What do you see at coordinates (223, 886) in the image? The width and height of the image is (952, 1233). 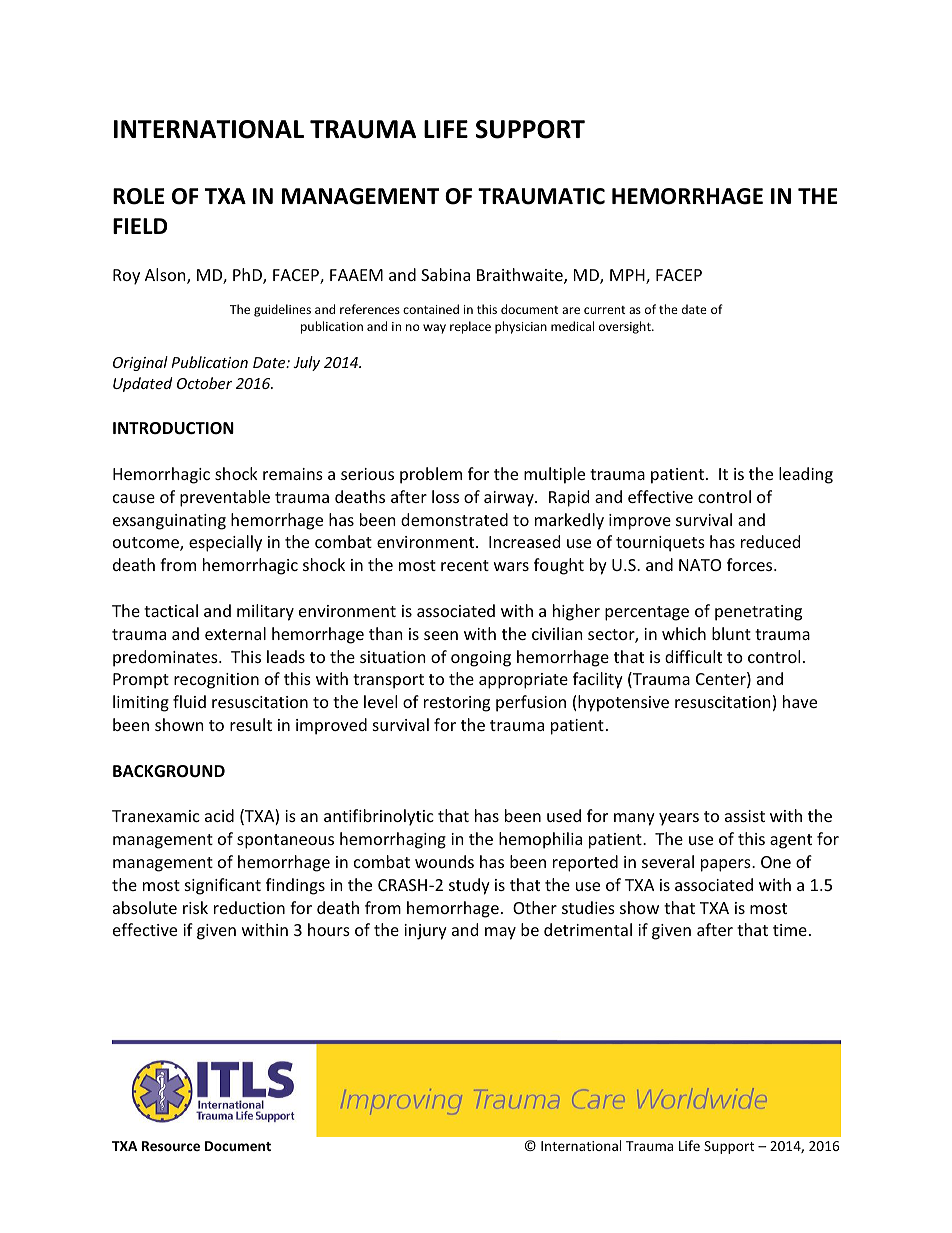 I see `significant` at bounding box center [223, 886].
